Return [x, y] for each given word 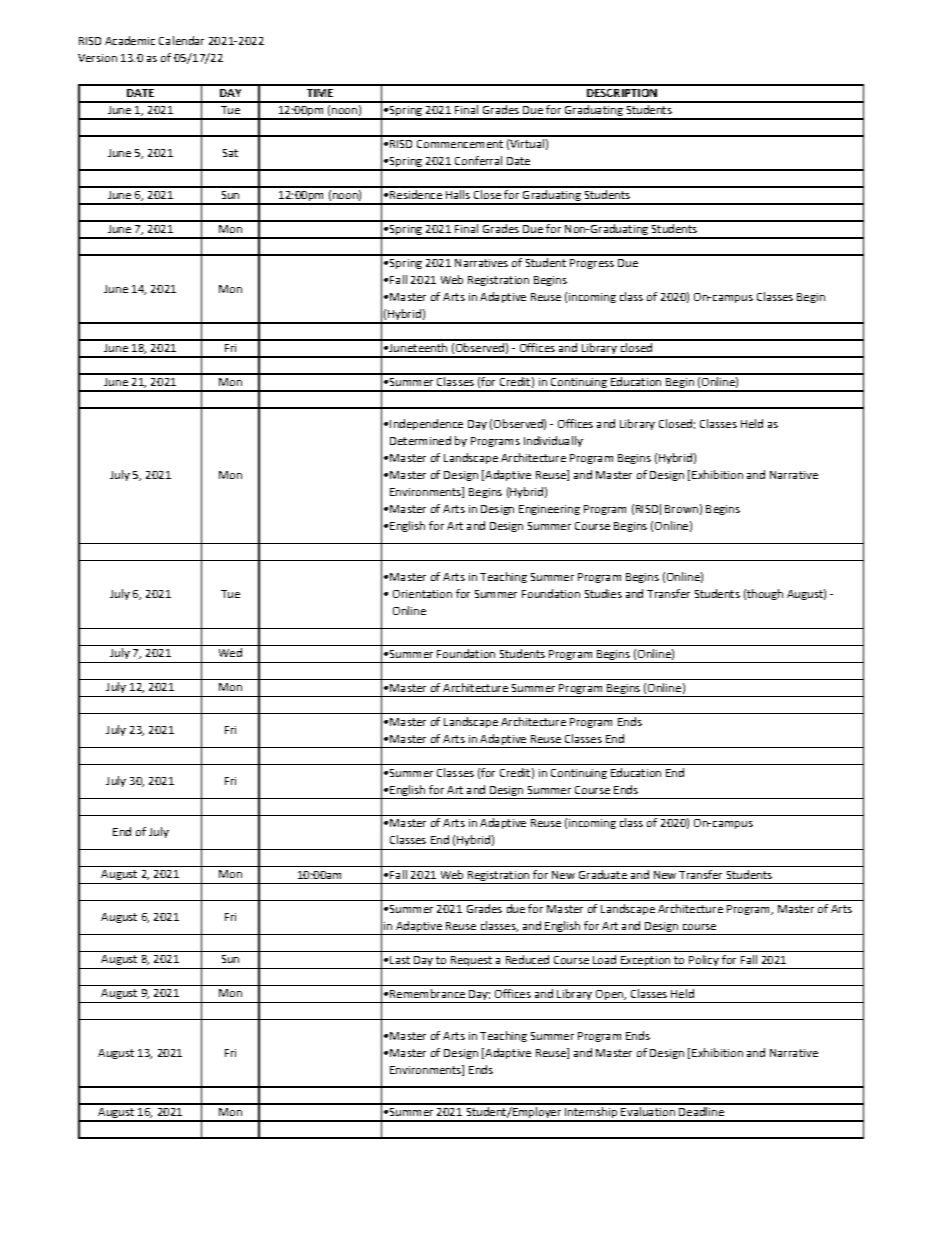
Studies [603, 593]
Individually [553, 441]
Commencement [460, 144]
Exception [646, 962]
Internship [591, 1114]
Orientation [422, 594]
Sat [230, 153]
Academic [130, 40]
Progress [592, 264]
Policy [704, 962]
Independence [426, 424]
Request [472, 962]
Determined [420, 440]
